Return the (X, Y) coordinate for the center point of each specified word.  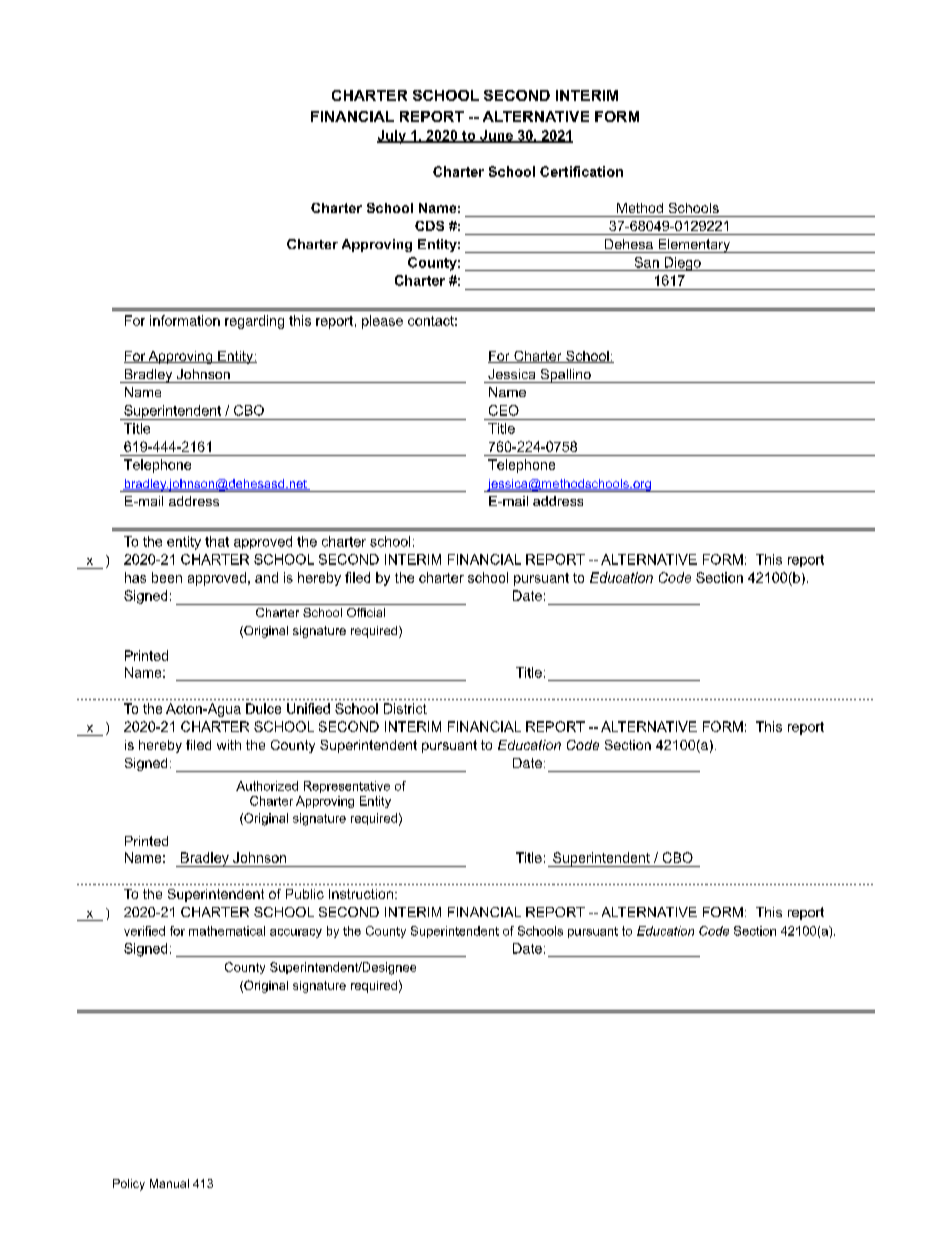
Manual (169, 1183)
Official (366, 612)
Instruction (361, 894)
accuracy (296, 933)
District (405, 708)
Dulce (263, 708)
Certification (581, 171)
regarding (254, 322)
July (392, 137)
